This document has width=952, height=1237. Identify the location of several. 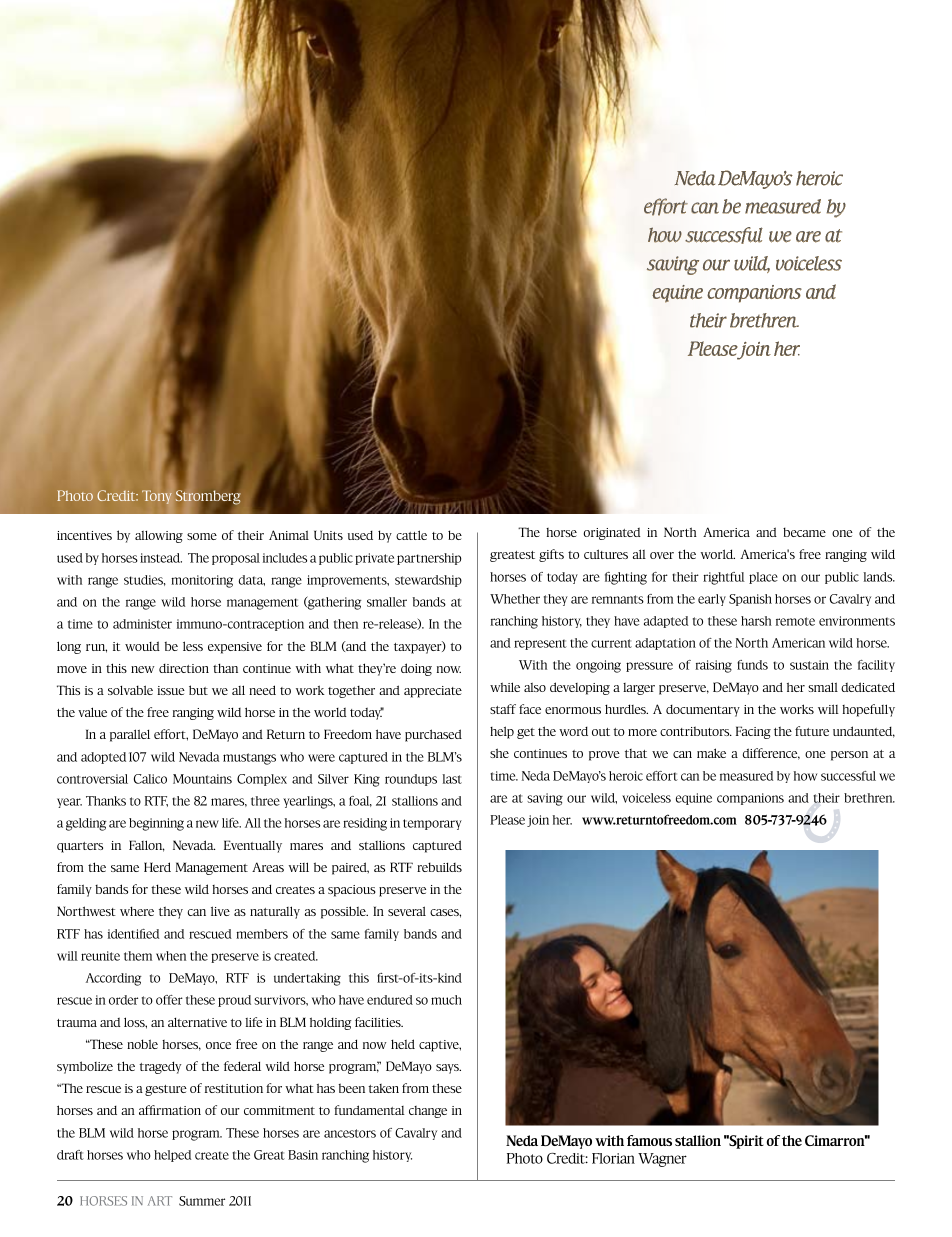
(407, 911).
